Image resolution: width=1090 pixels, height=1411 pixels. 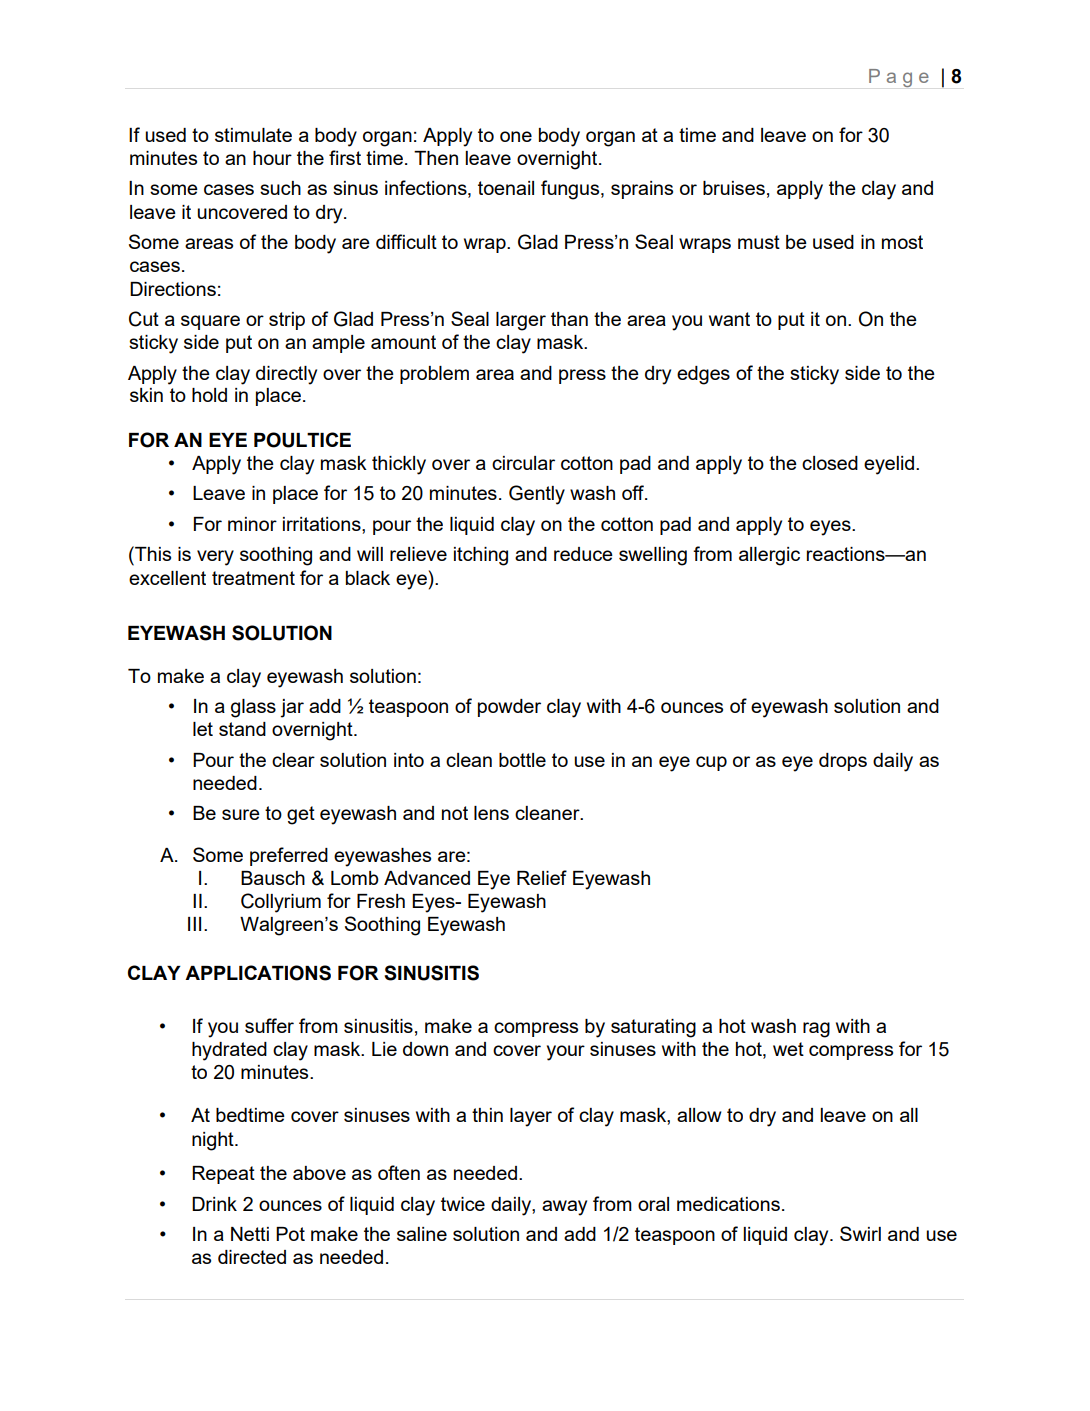 What do you see at coordinates (521, 321) in the screenshot?
I see `larger` at bounding box center [521, 321].
